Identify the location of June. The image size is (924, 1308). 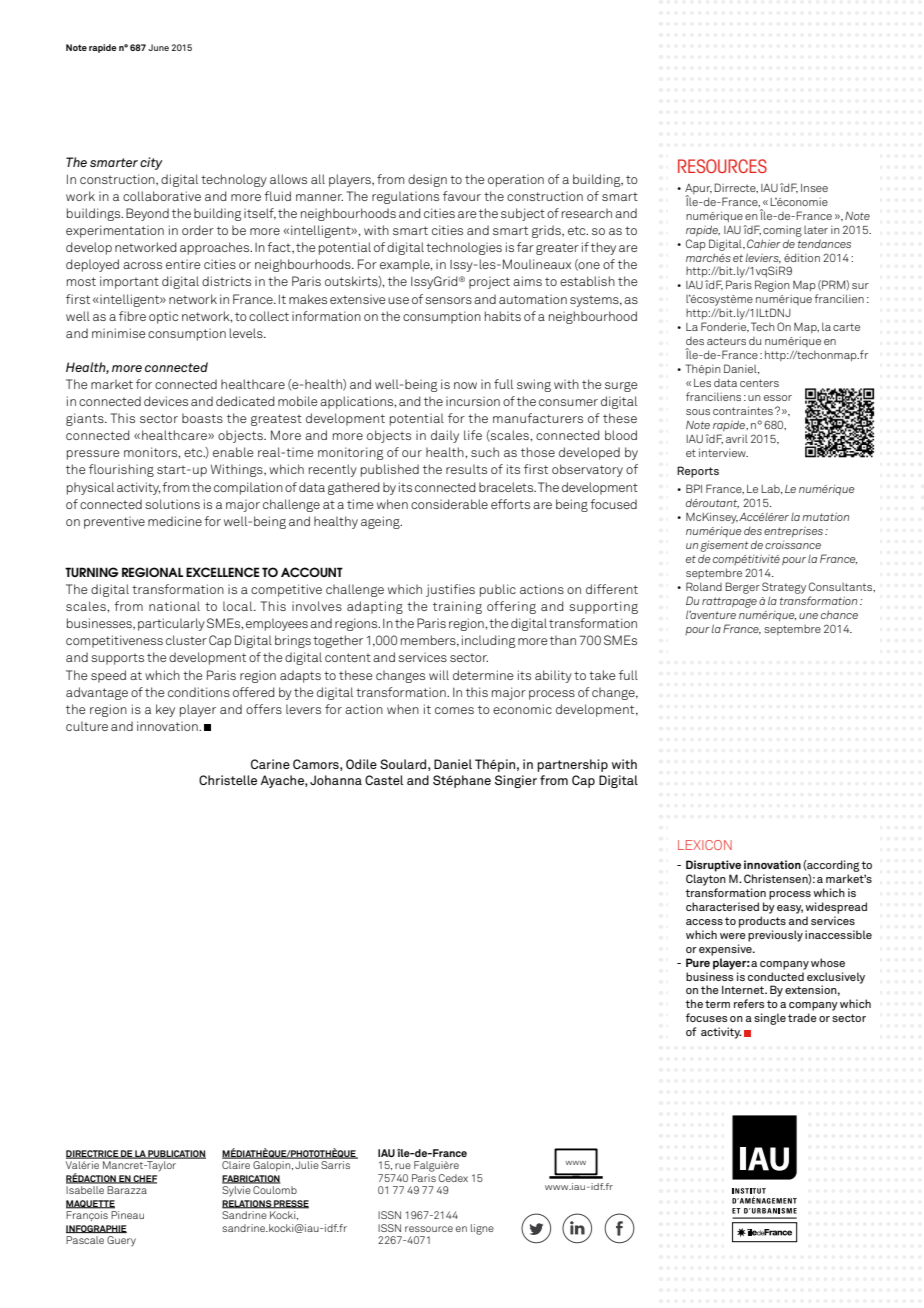
(158, 47).
